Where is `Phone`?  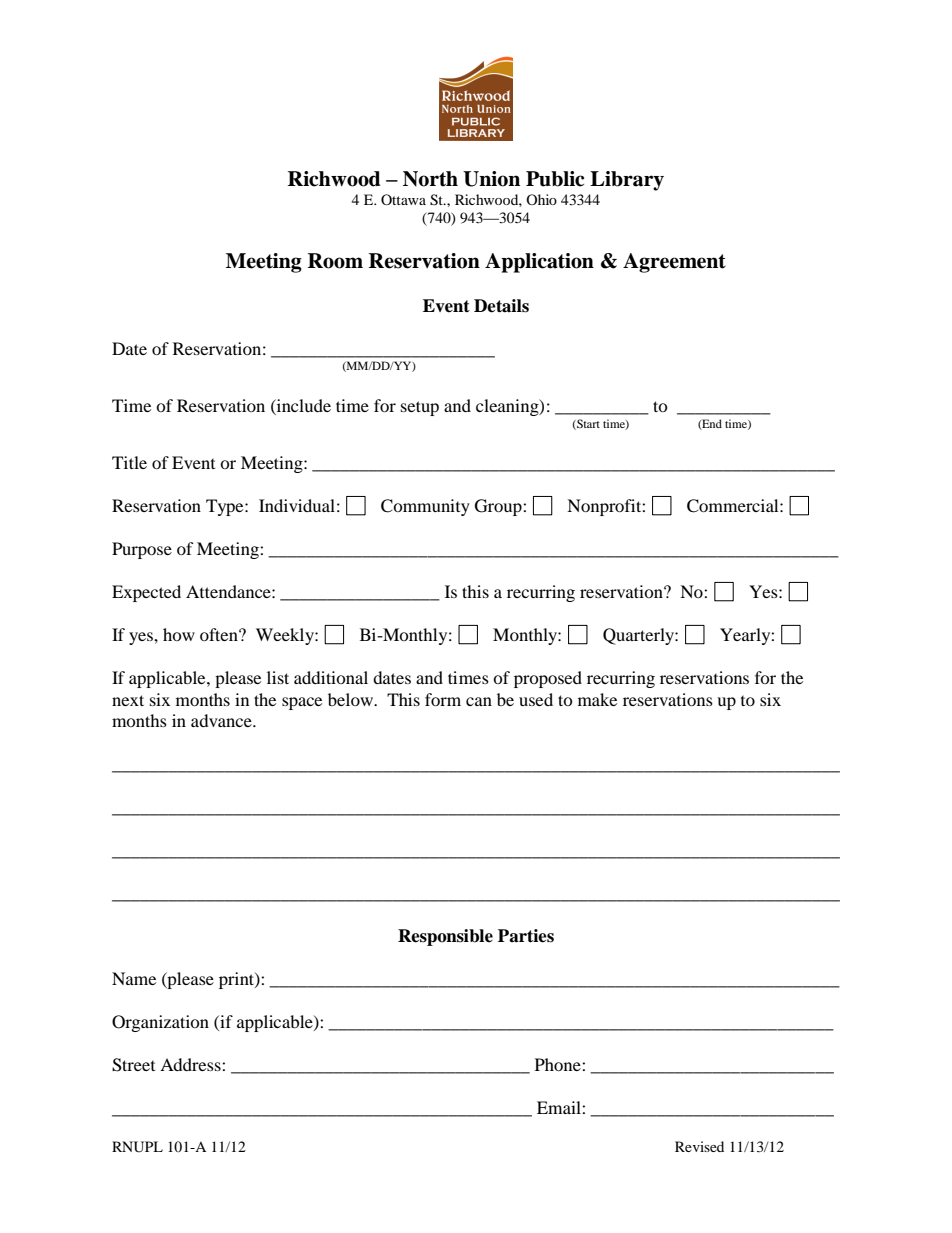
Phone is located at coordinates (559, 1064).
